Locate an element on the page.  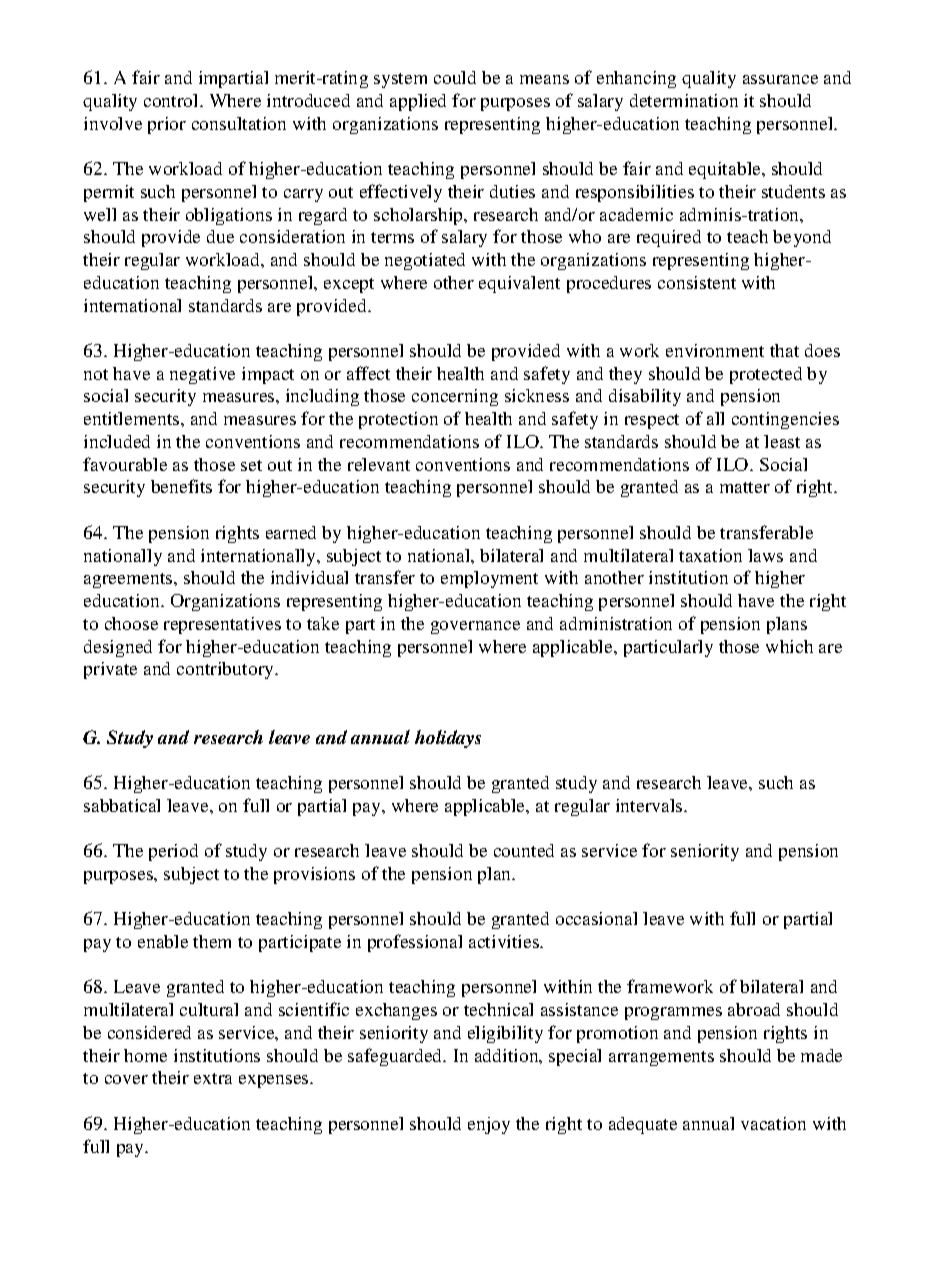
could is located at coordinates (455, 77).
